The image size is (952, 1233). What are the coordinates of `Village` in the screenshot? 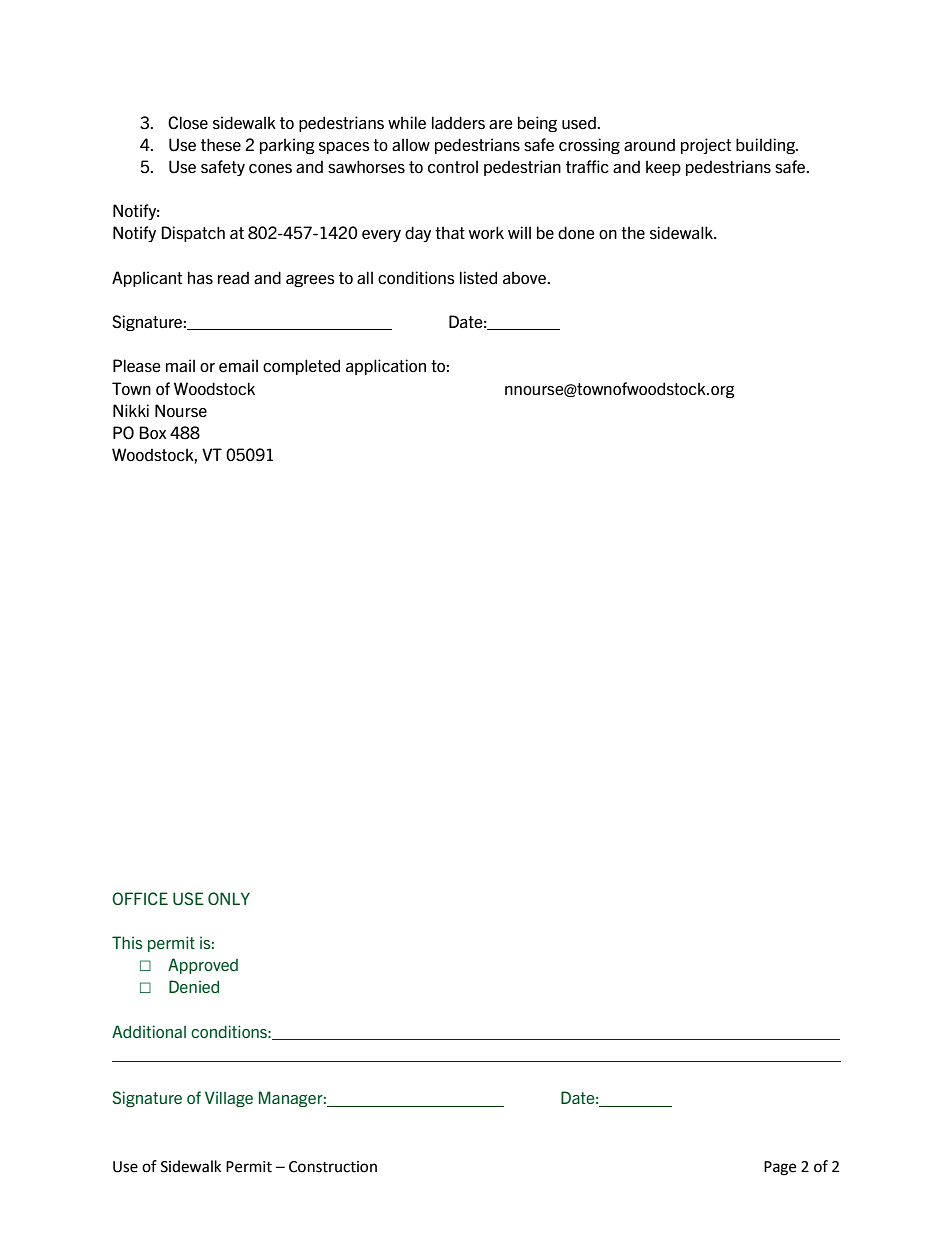 It's located at (229, 1099).
